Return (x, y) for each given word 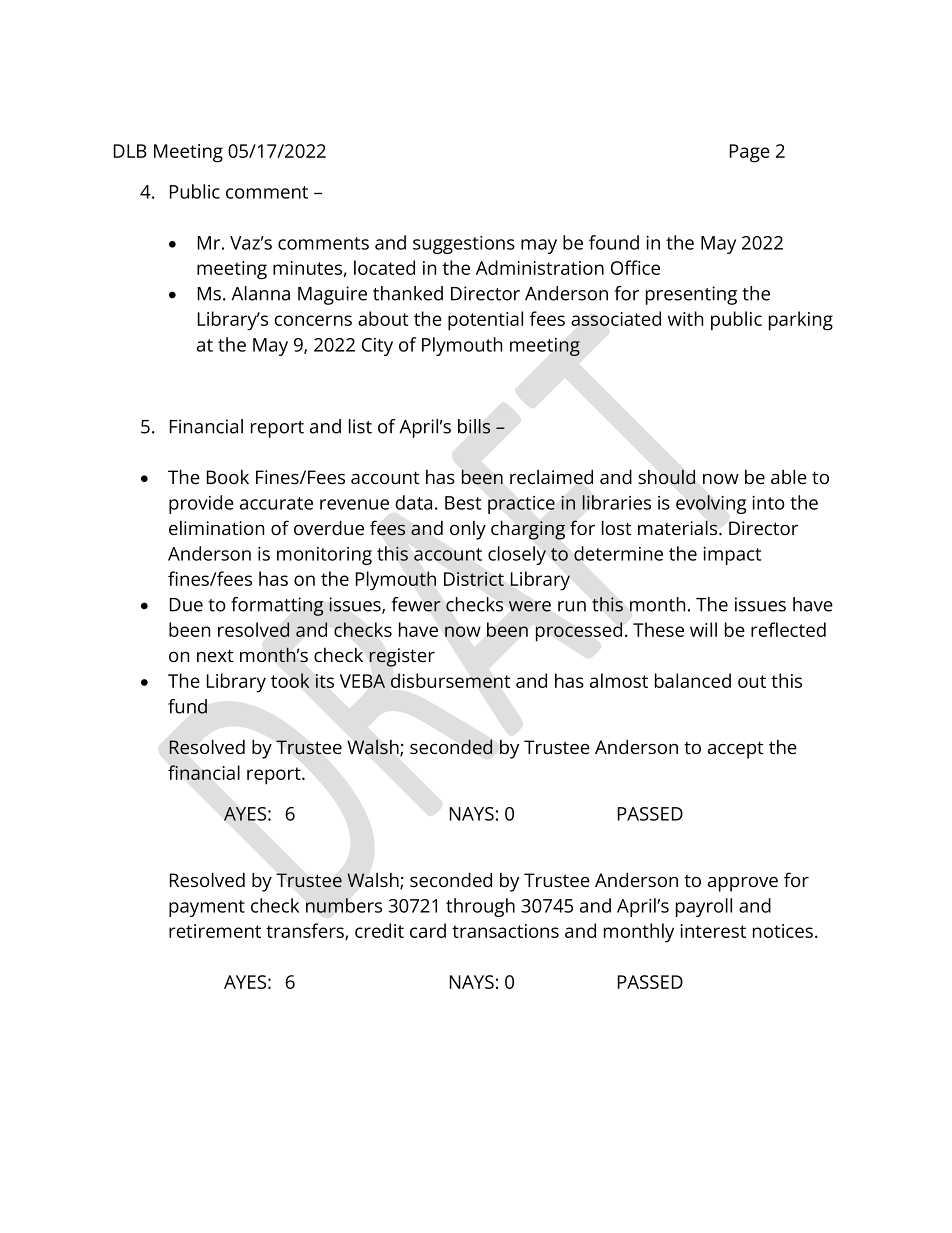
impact (732, 556)
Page (750, 153)
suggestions (464, 245)
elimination (216, 528)
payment (207, 908)
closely (517, 555)
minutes (307, 268)
